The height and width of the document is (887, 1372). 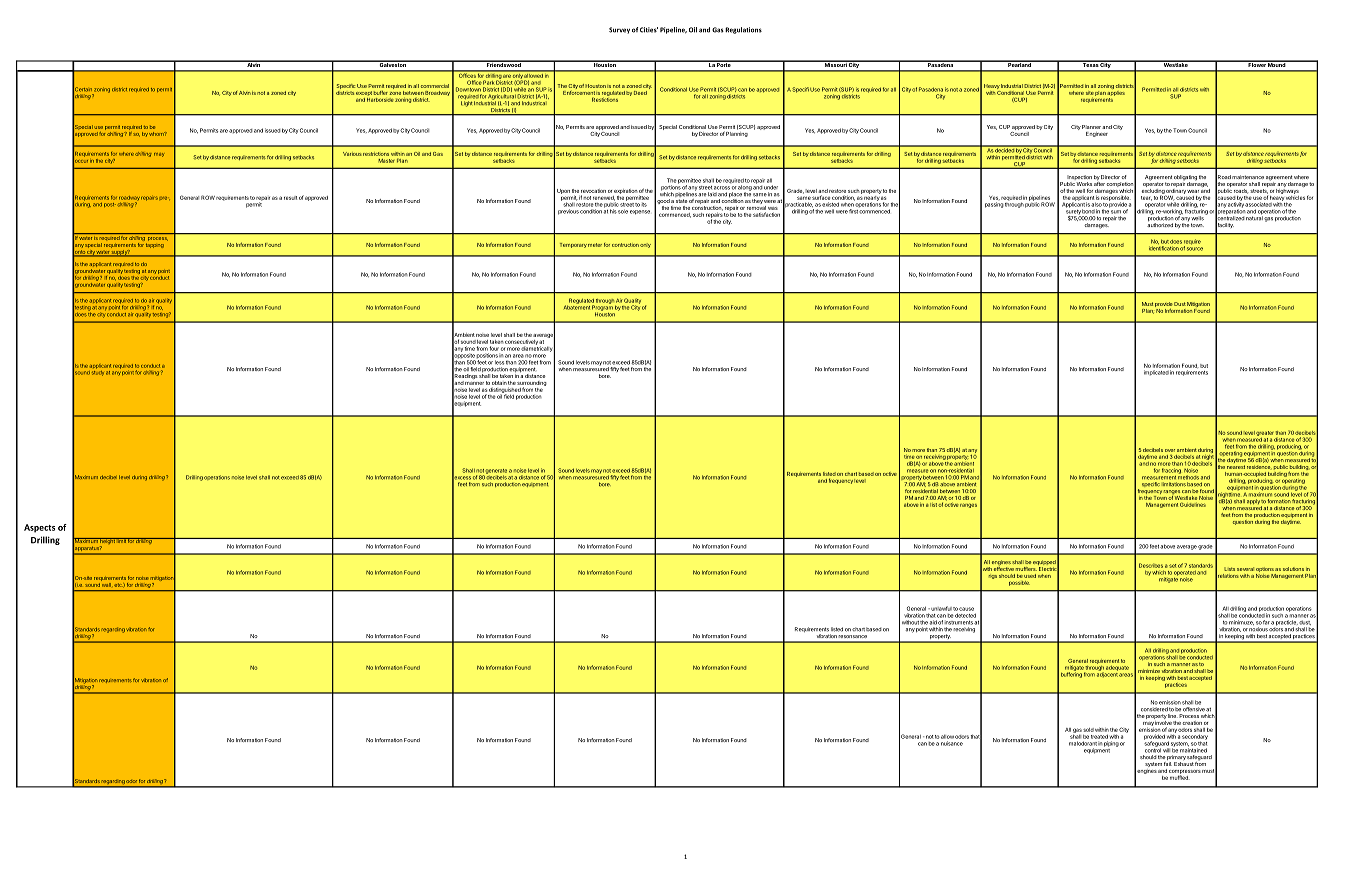 I want to click on methods, so click(x=1188, y=476).
